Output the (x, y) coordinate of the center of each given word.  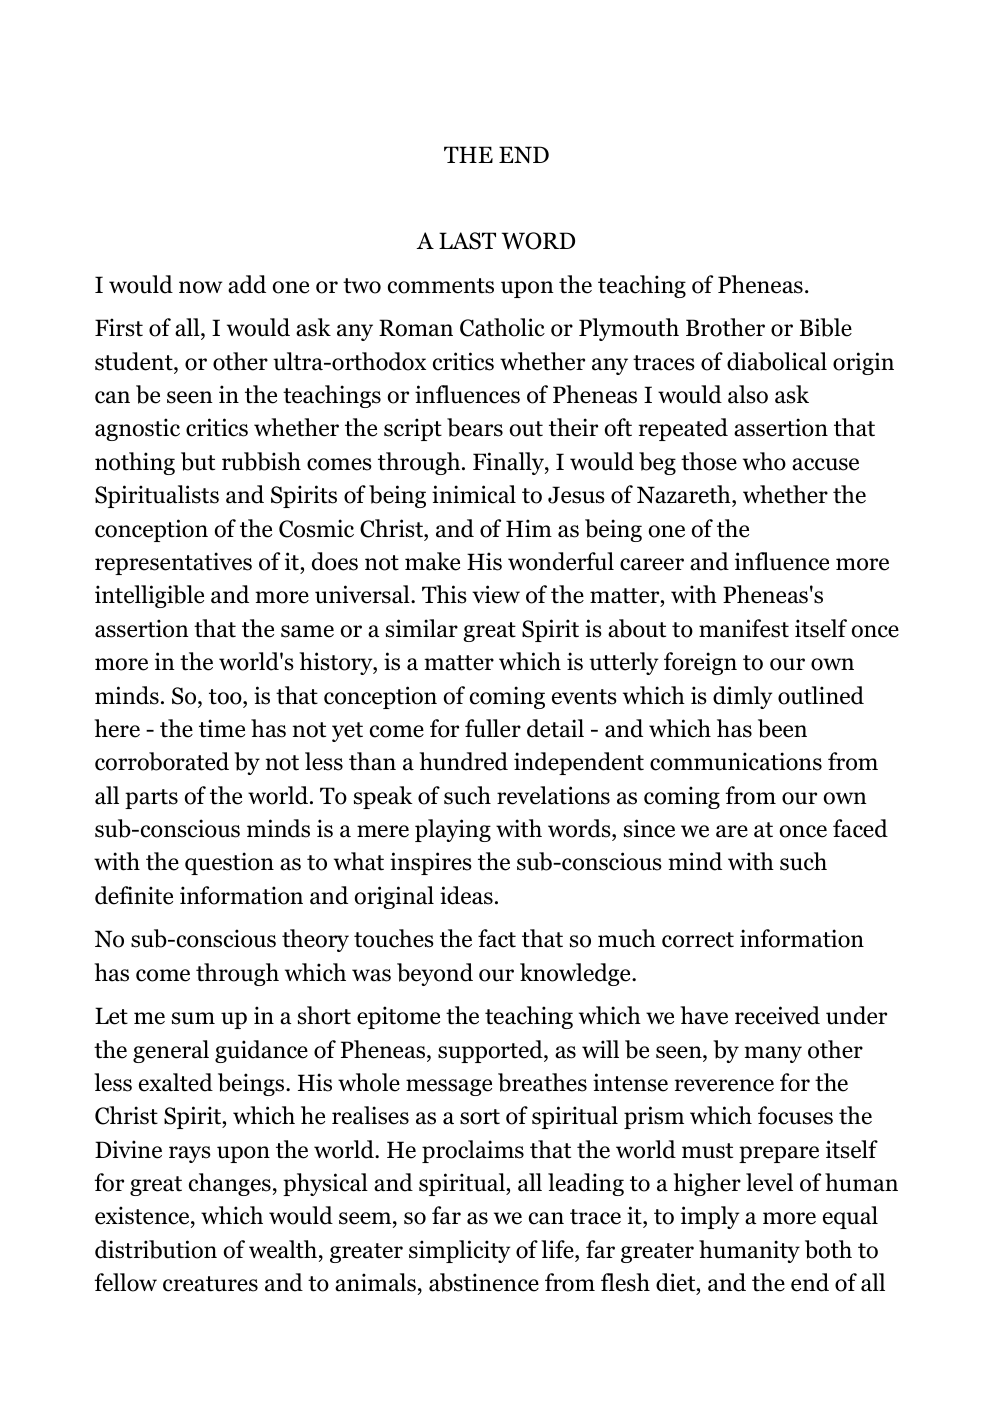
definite (134, 895)
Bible (826, 327)
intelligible (149, 596)
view (496, 594)
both (828, 1249)
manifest (744, 628)
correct (698, 940)
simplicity (459, 1251)
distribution (156, 1249)
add (247, 284)
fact (497, 938)
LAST (467, 241)
